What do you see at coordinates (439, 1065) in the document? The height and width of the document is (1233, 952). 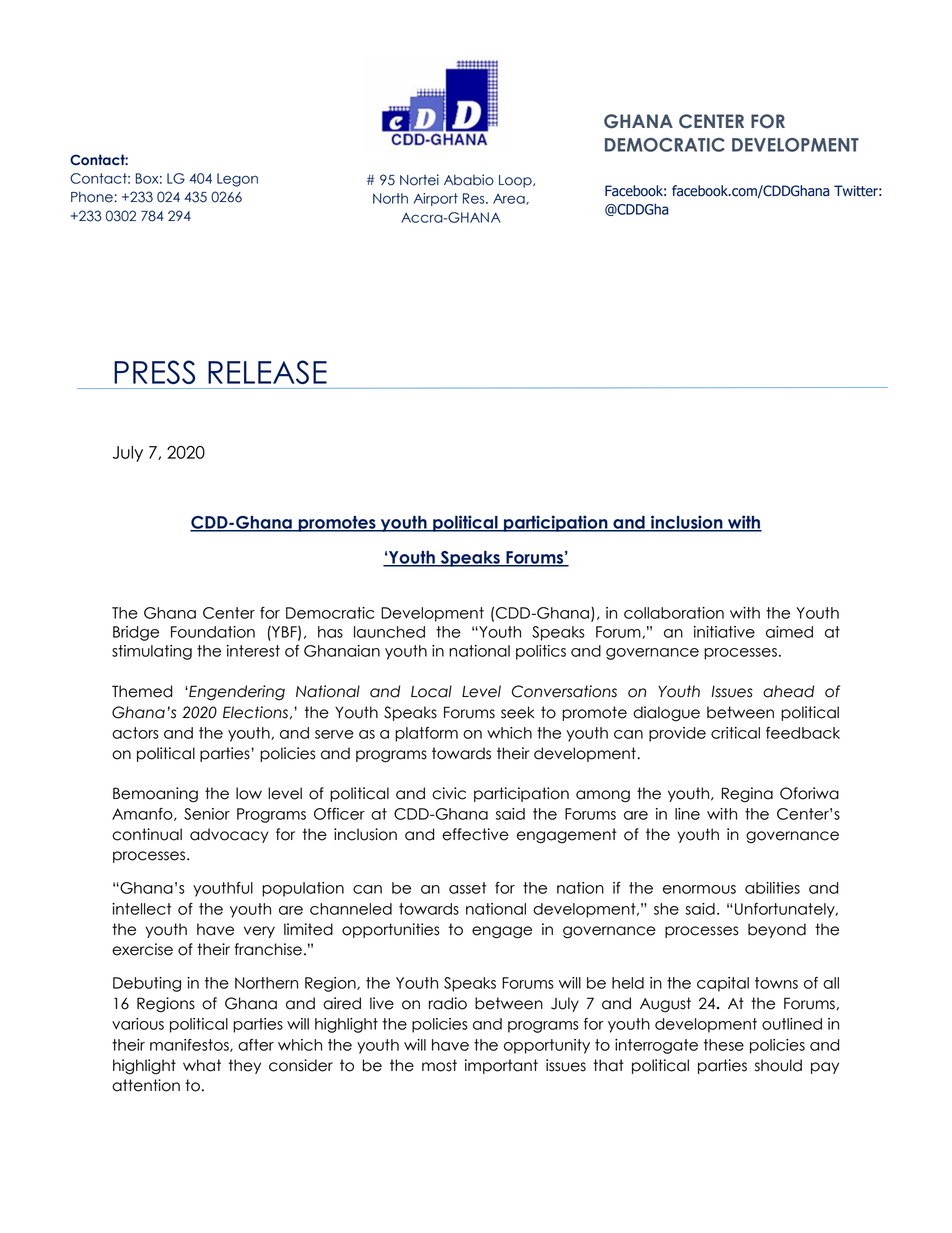 I see `most` at bounding box center [439, 1065].
